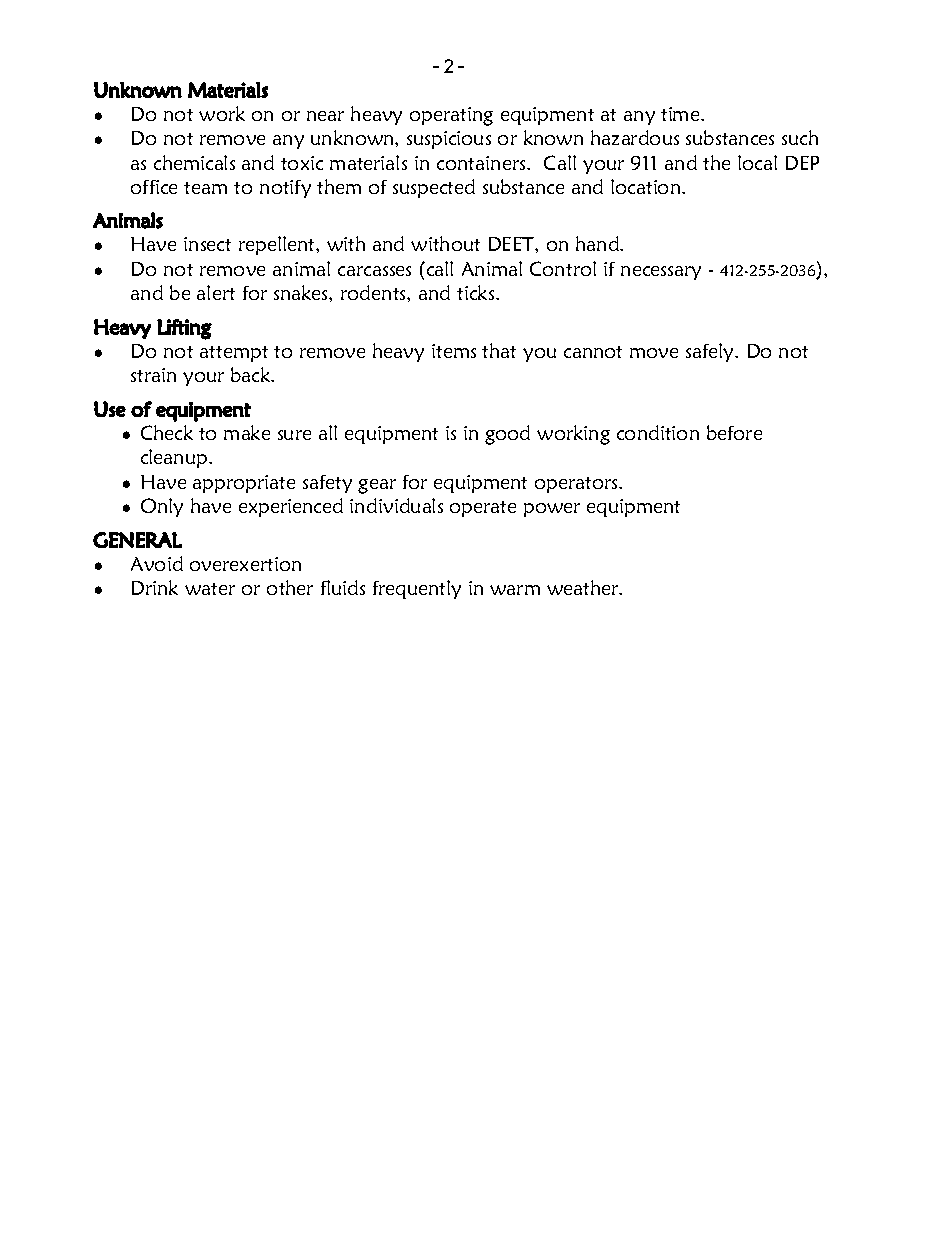 The image size is (952, 1233). I want to click on time, so click(681, 114).
